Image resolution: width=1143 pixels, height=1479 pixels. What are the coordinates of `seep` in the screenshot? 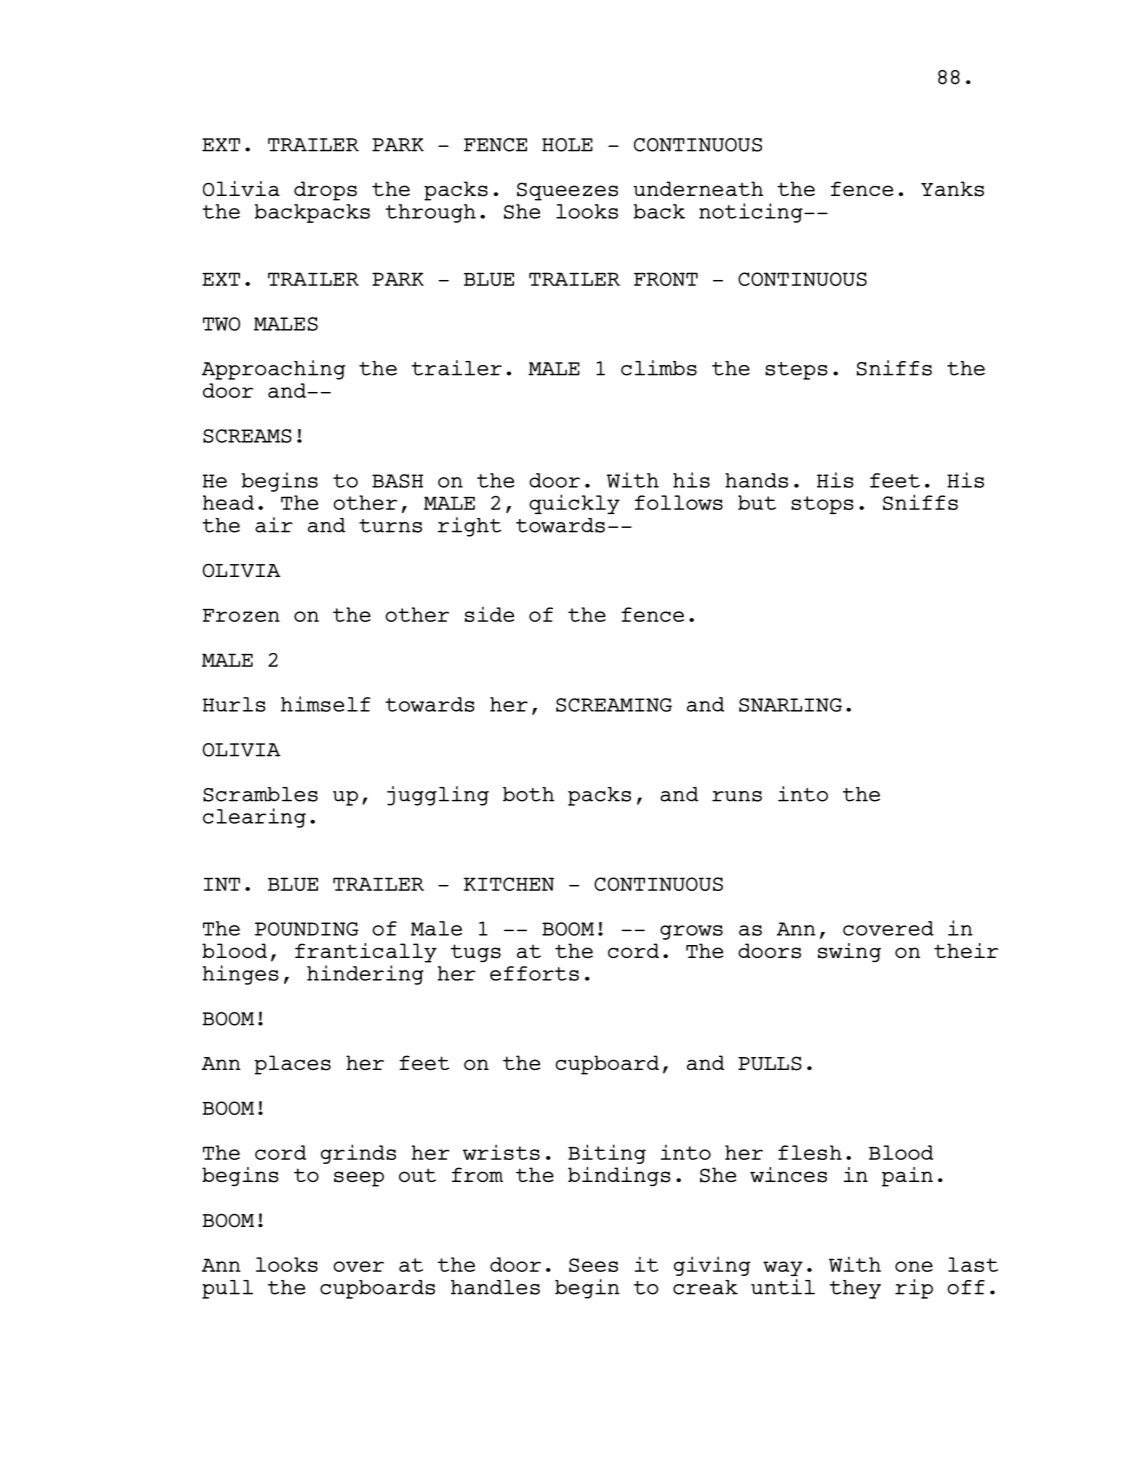 It's located at (359, 1179).
